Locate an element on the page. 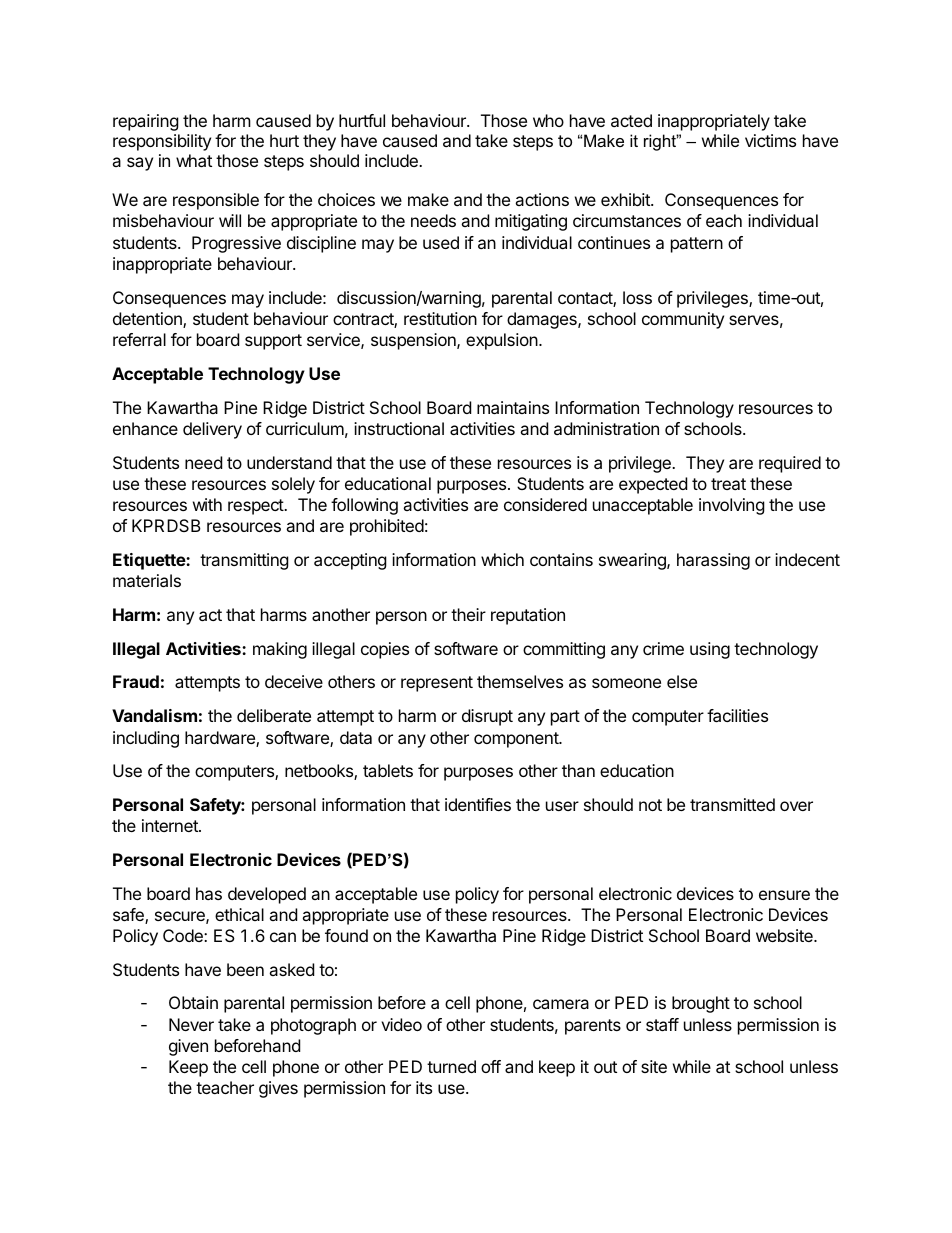  with is located at coordinates (207, 504).
